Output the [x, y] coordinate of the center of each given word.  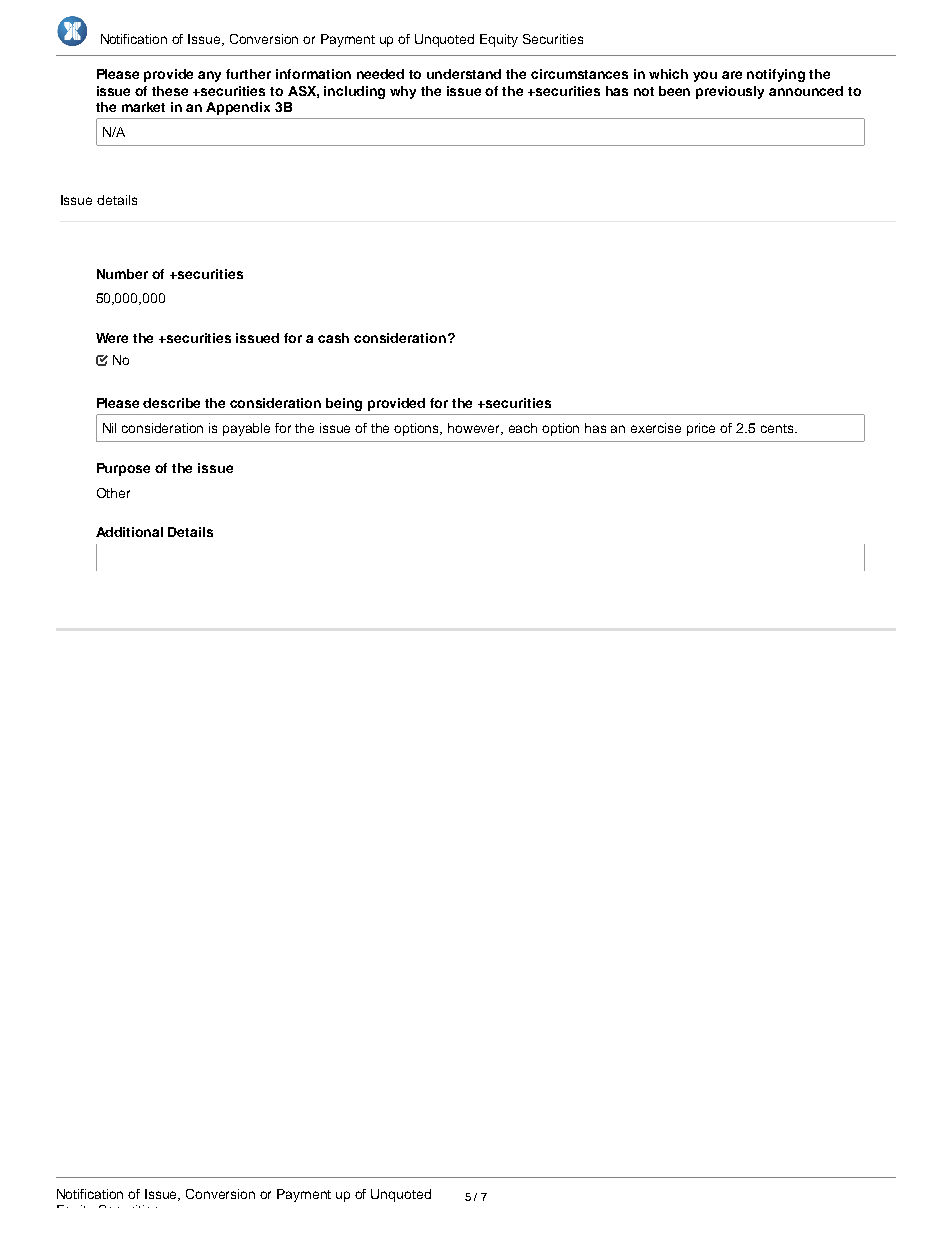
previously [730, 92]
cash [333, 338]
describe [171, 403]
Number [122, 274]
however [475, 429]
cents [777, 428]
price [701, 429]
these [170, 91]
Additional [129, 532]
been [674, 91]
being [344, 404]
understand [464, 74]
